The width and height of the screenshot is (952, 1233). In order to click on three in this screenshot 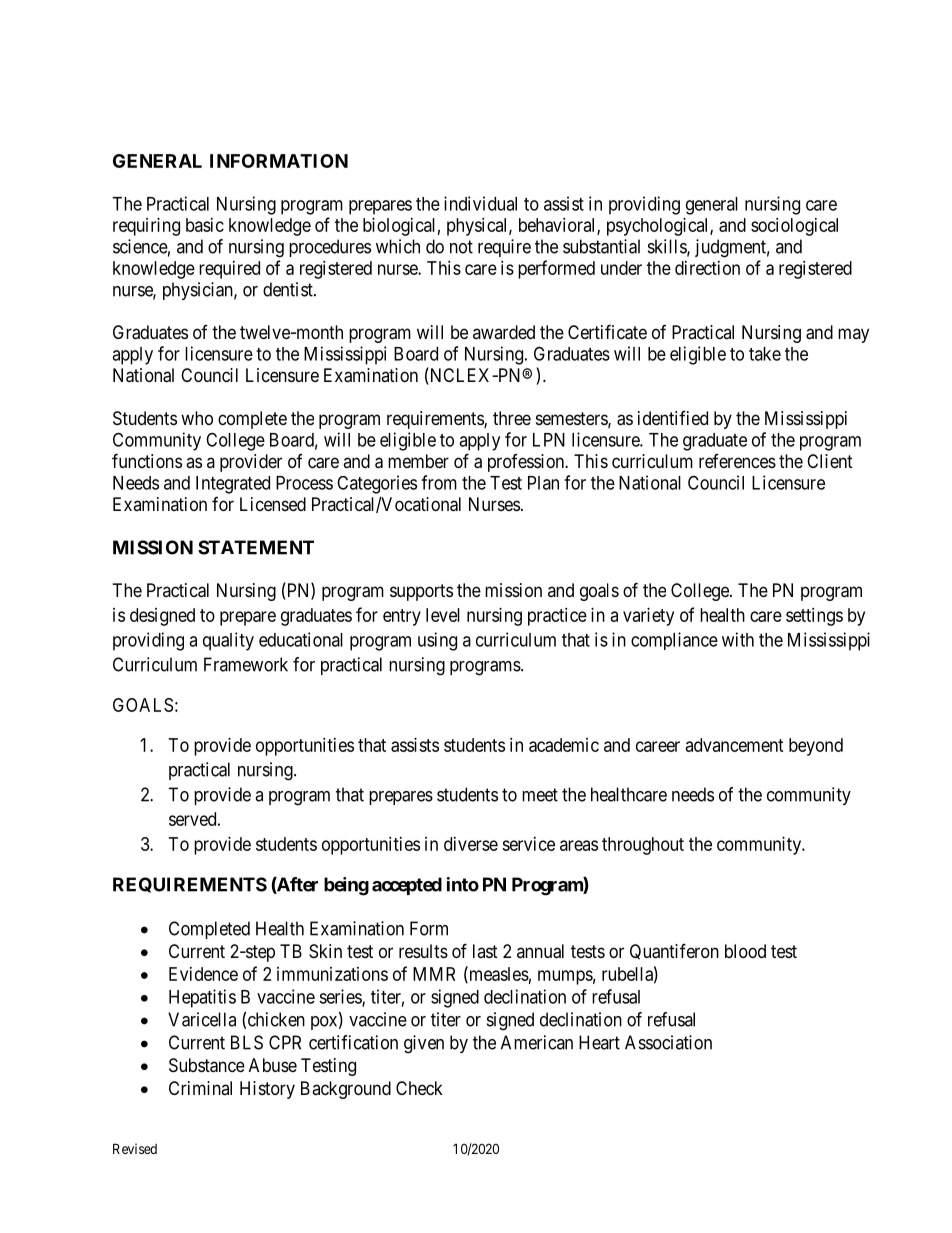, I will do `click(512, 418)`.
